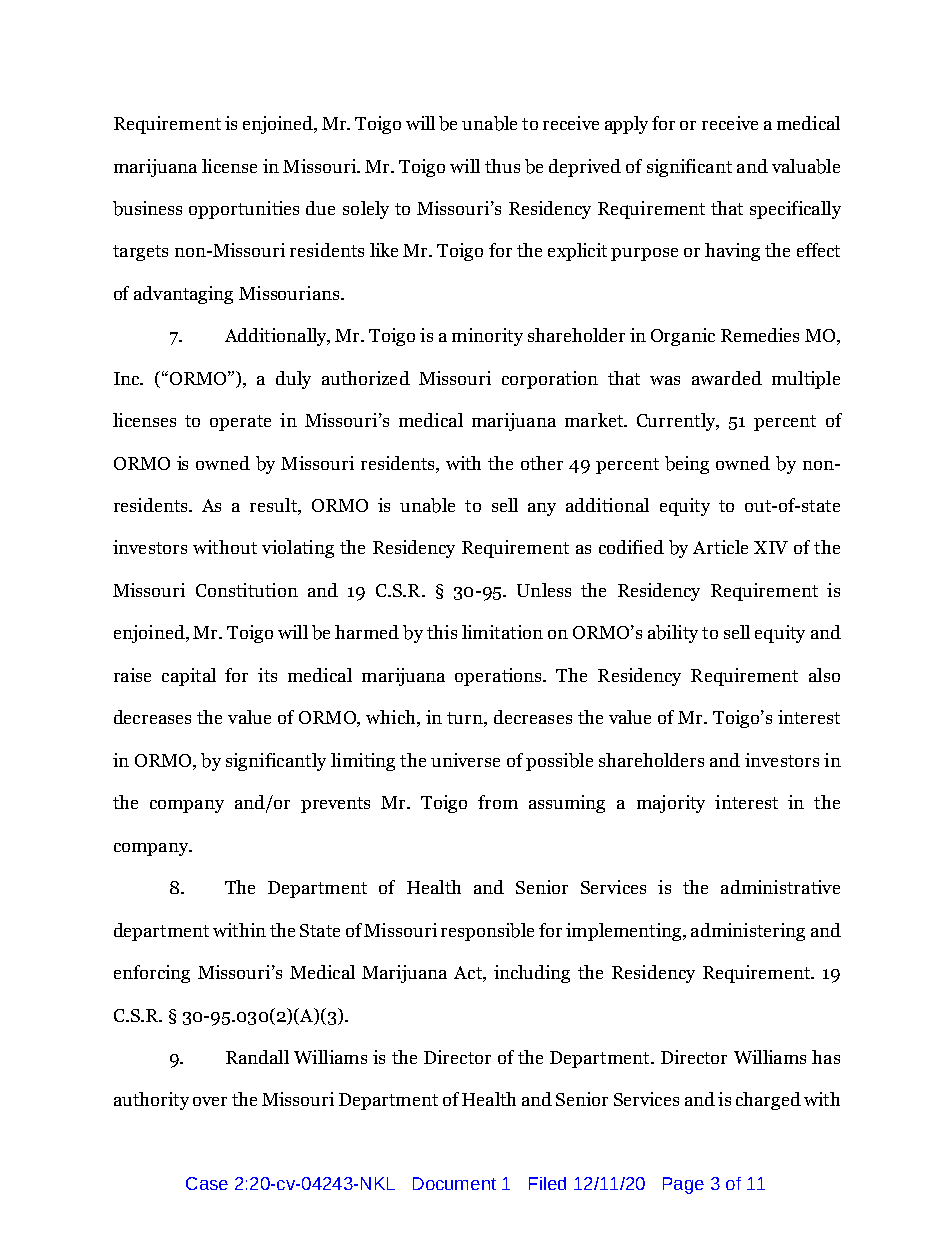 This document has height=1233, width=952. Describe the element at coordinates (207, 1183) in the document. I see `Case` at that location.
